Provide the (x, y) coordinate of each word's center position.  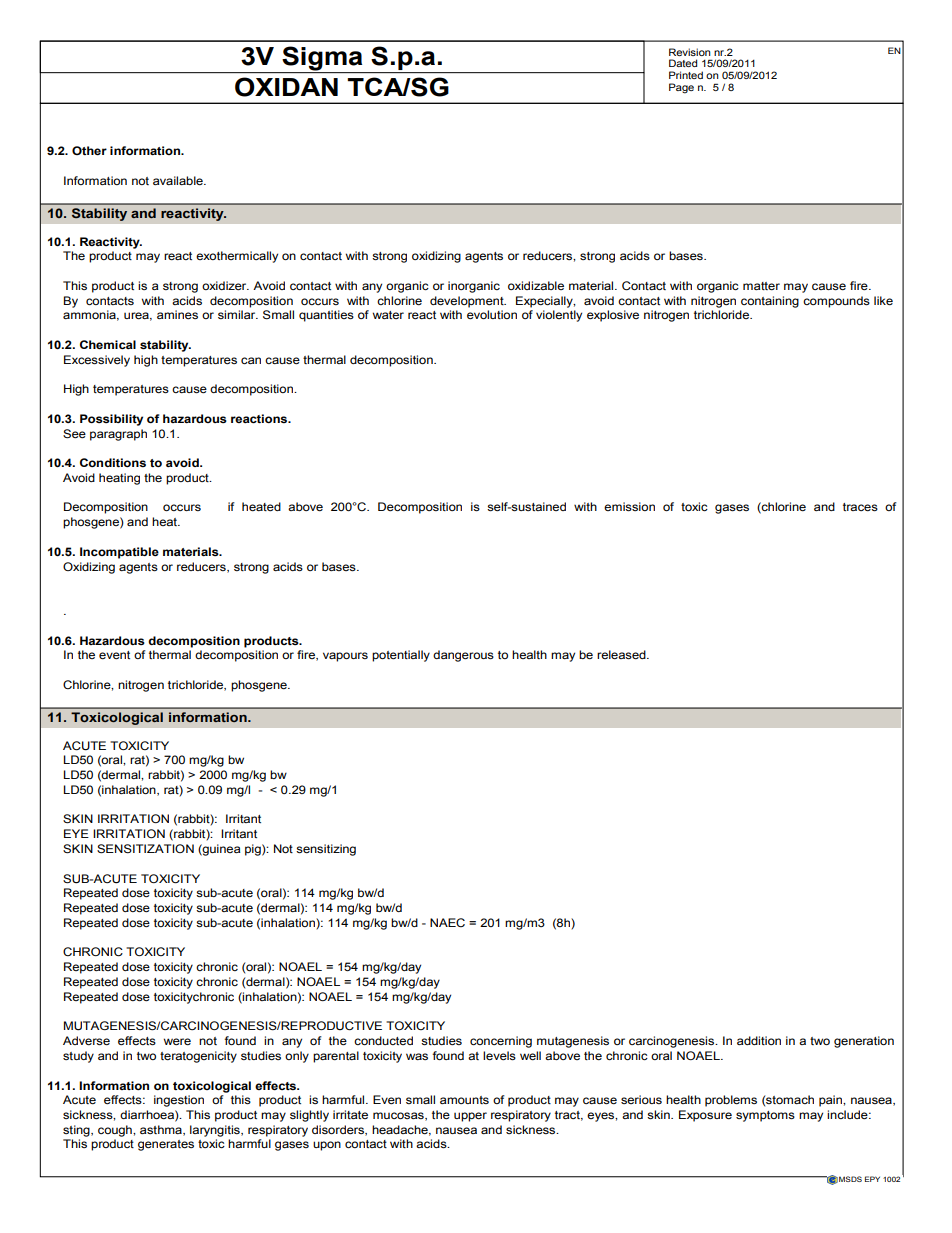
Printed (686, 75)
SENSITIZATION (145, 849)
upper (470, 1117)
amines (177, 314)
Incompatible (119, 553)
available (179, 180)
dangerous (463, 656)
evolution (492, 314)
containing (770, 302)
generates (166, 1145)
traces (860, 507)
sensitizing (326, 850)
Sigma (322, 58)
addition (759, 1040)
